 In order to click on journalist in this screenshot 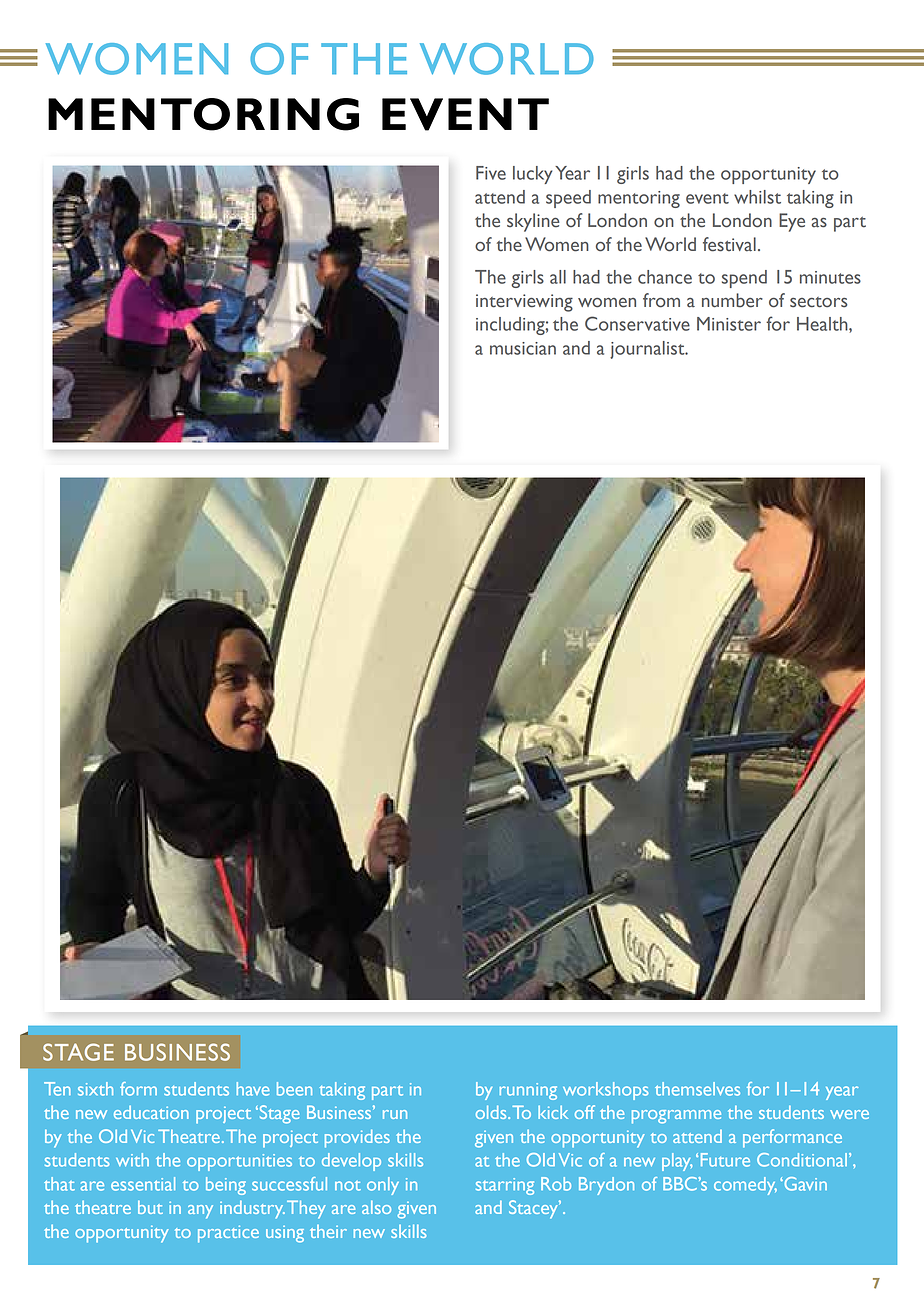, I will do `click(648, 350)`.
